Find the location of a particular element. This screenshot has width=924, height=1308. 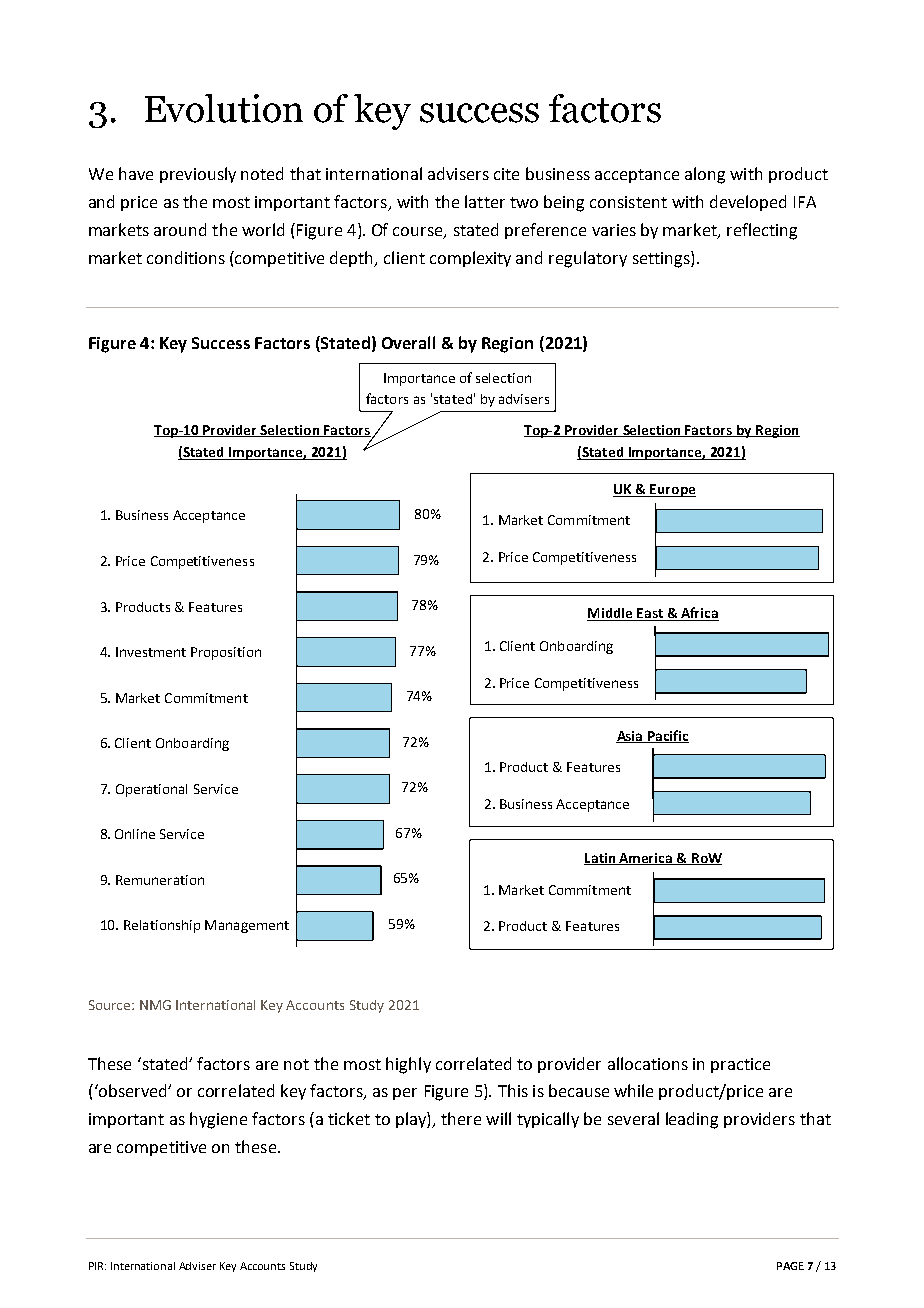

Proposition is located at coordinates (226, 653).
